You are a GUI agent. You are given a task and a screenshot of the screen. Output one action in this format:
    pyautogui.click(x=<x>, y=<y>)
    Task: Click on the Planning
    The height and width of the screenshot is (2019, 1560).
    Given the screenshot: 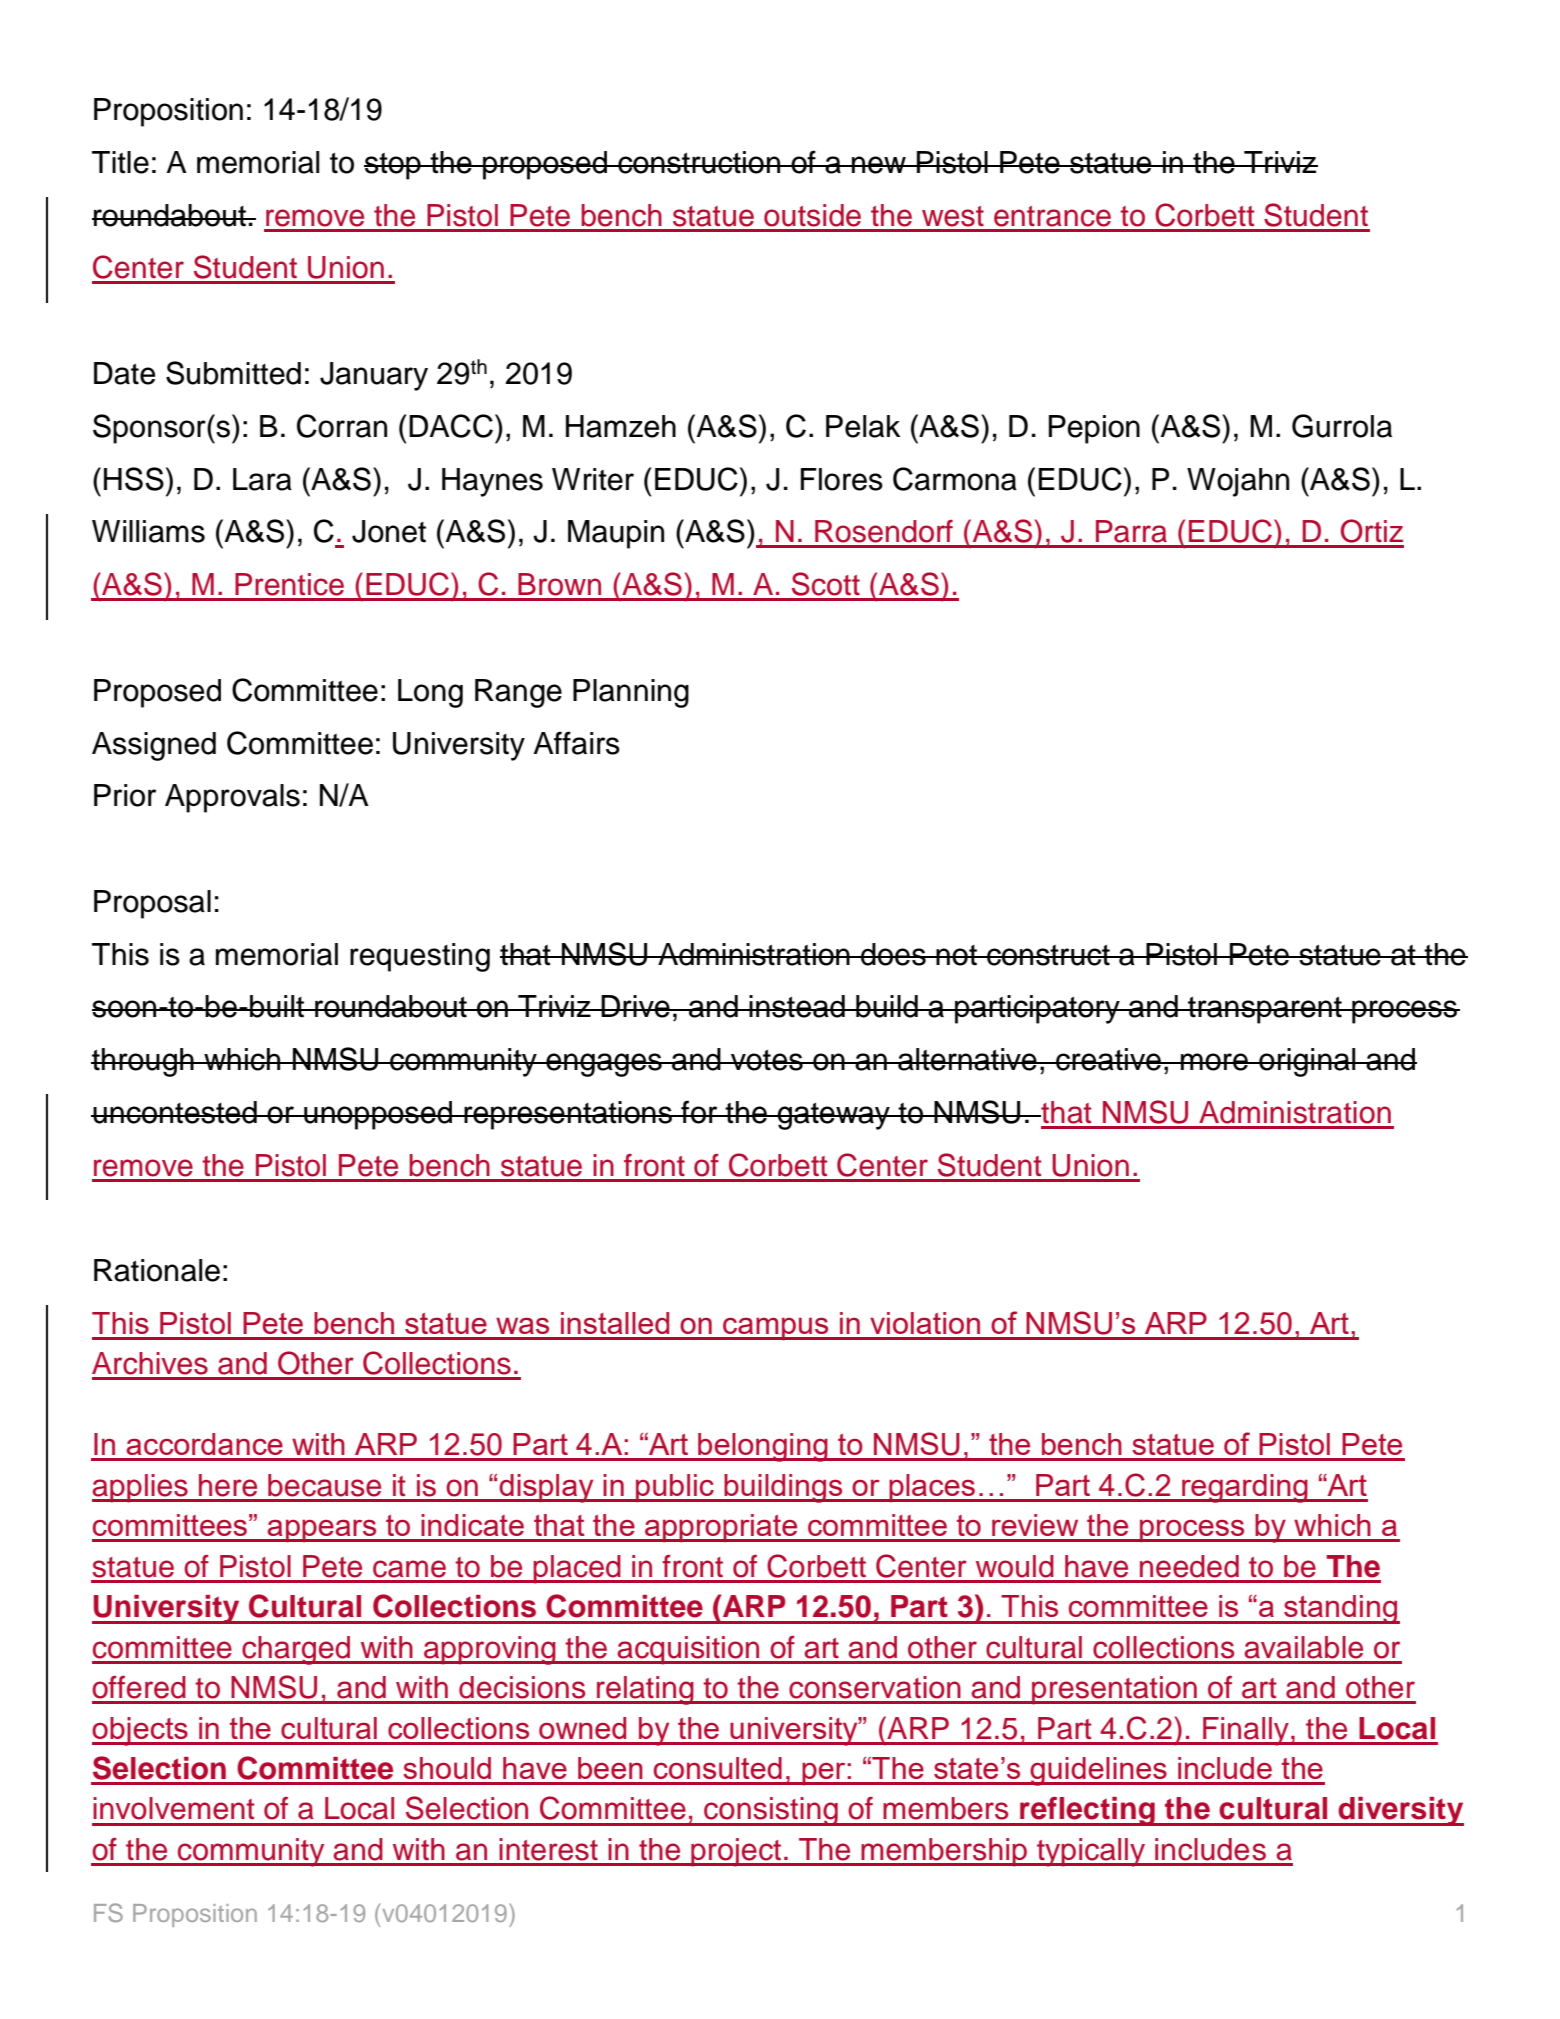 What is the action you would take?
    pyautogui.click(x=631, y=693)
